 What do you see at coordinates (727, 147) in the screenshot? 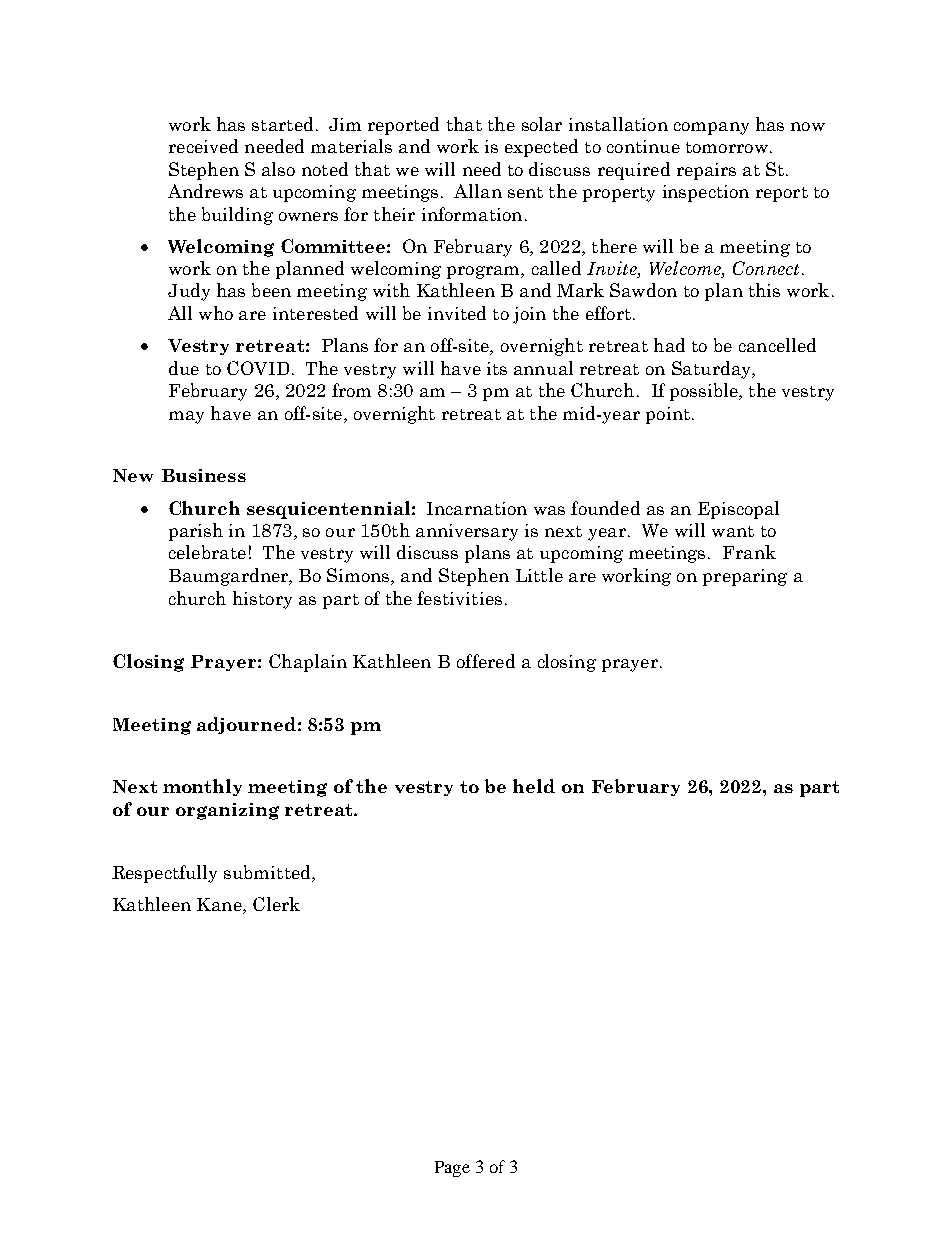
I see `tomorrow` at bounding box center [727, 147].
